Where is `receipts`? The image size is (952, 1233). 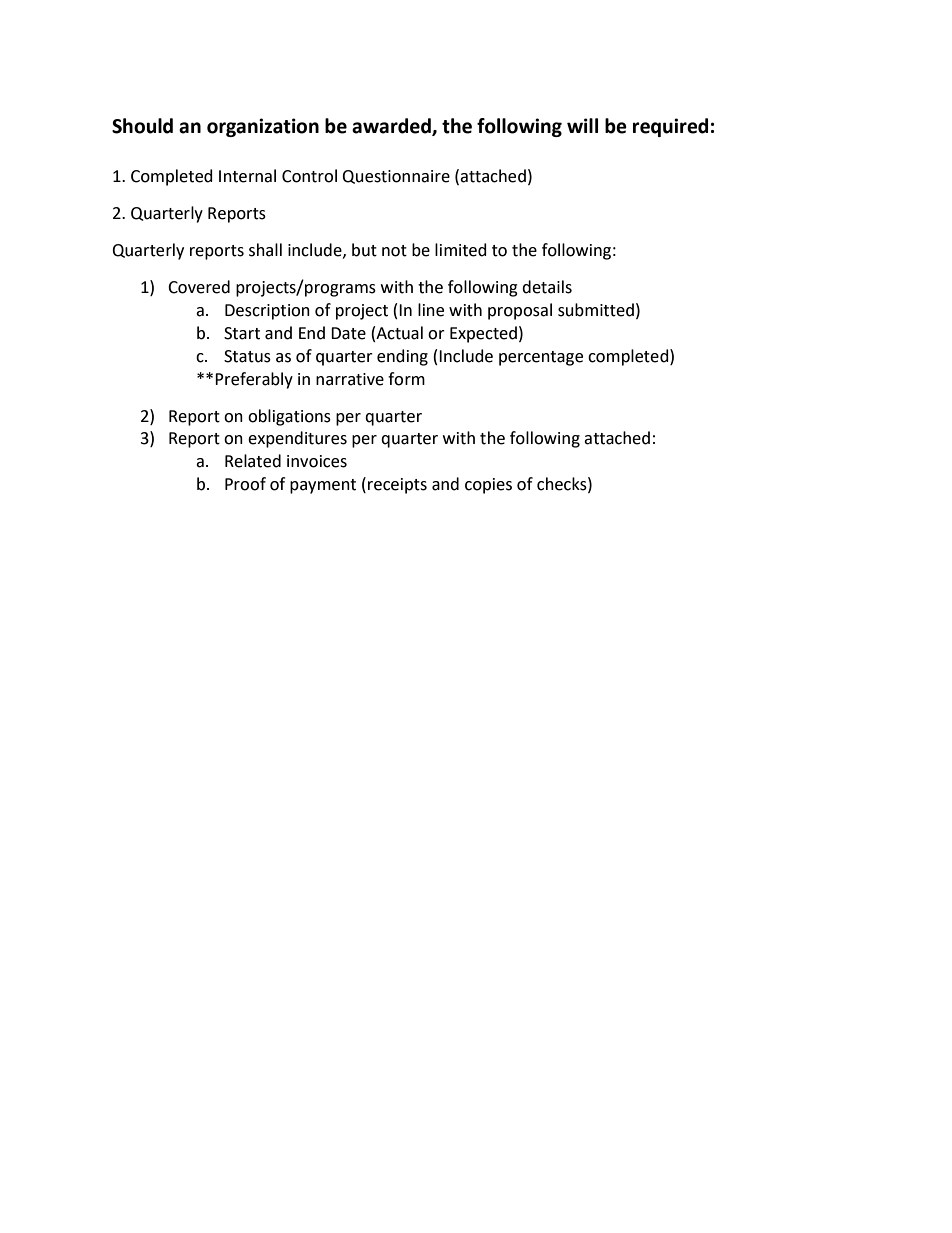
receipts is located at coordinates (397, 486).
